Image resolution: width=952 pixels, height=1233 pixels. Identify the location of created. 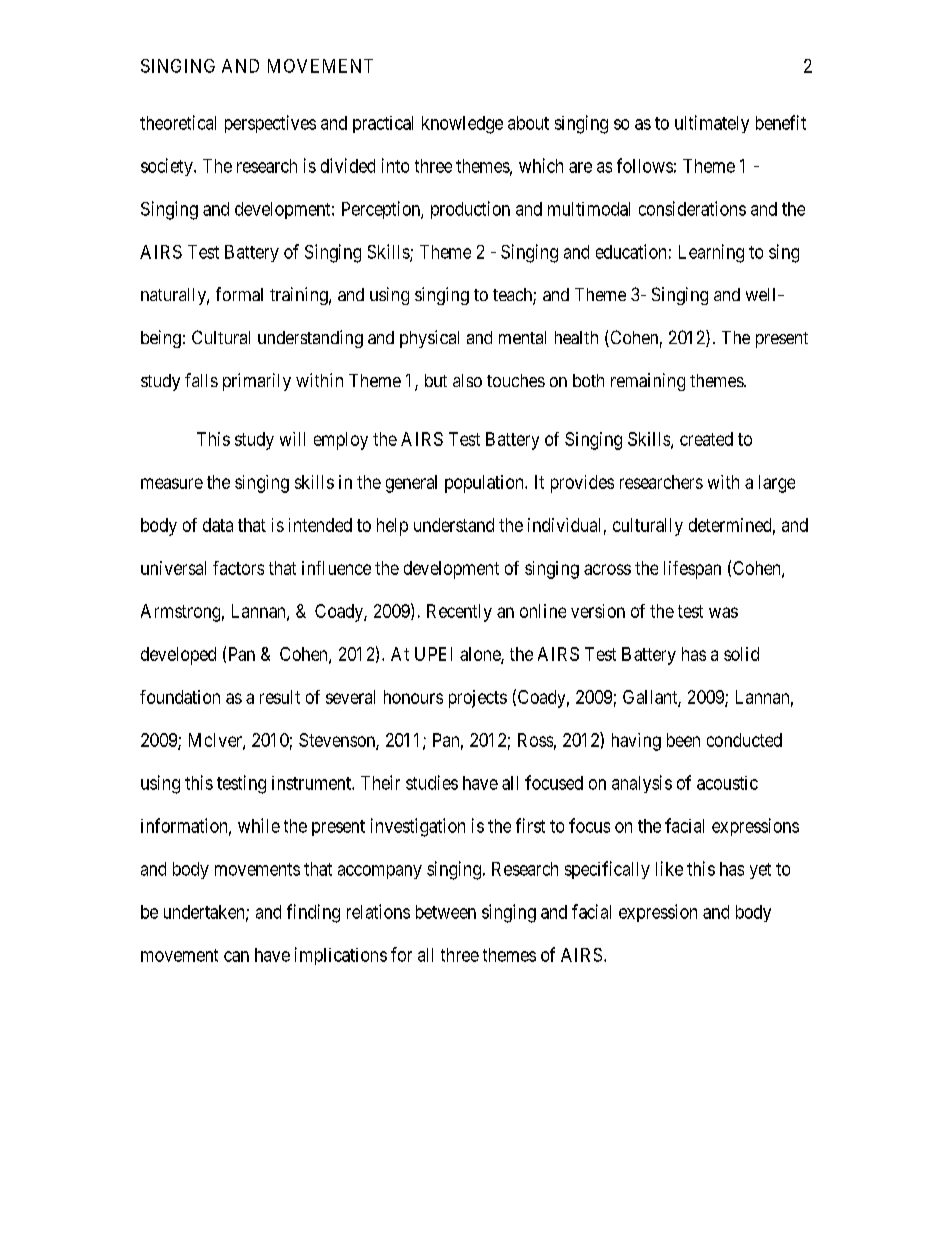
(706, 439).
